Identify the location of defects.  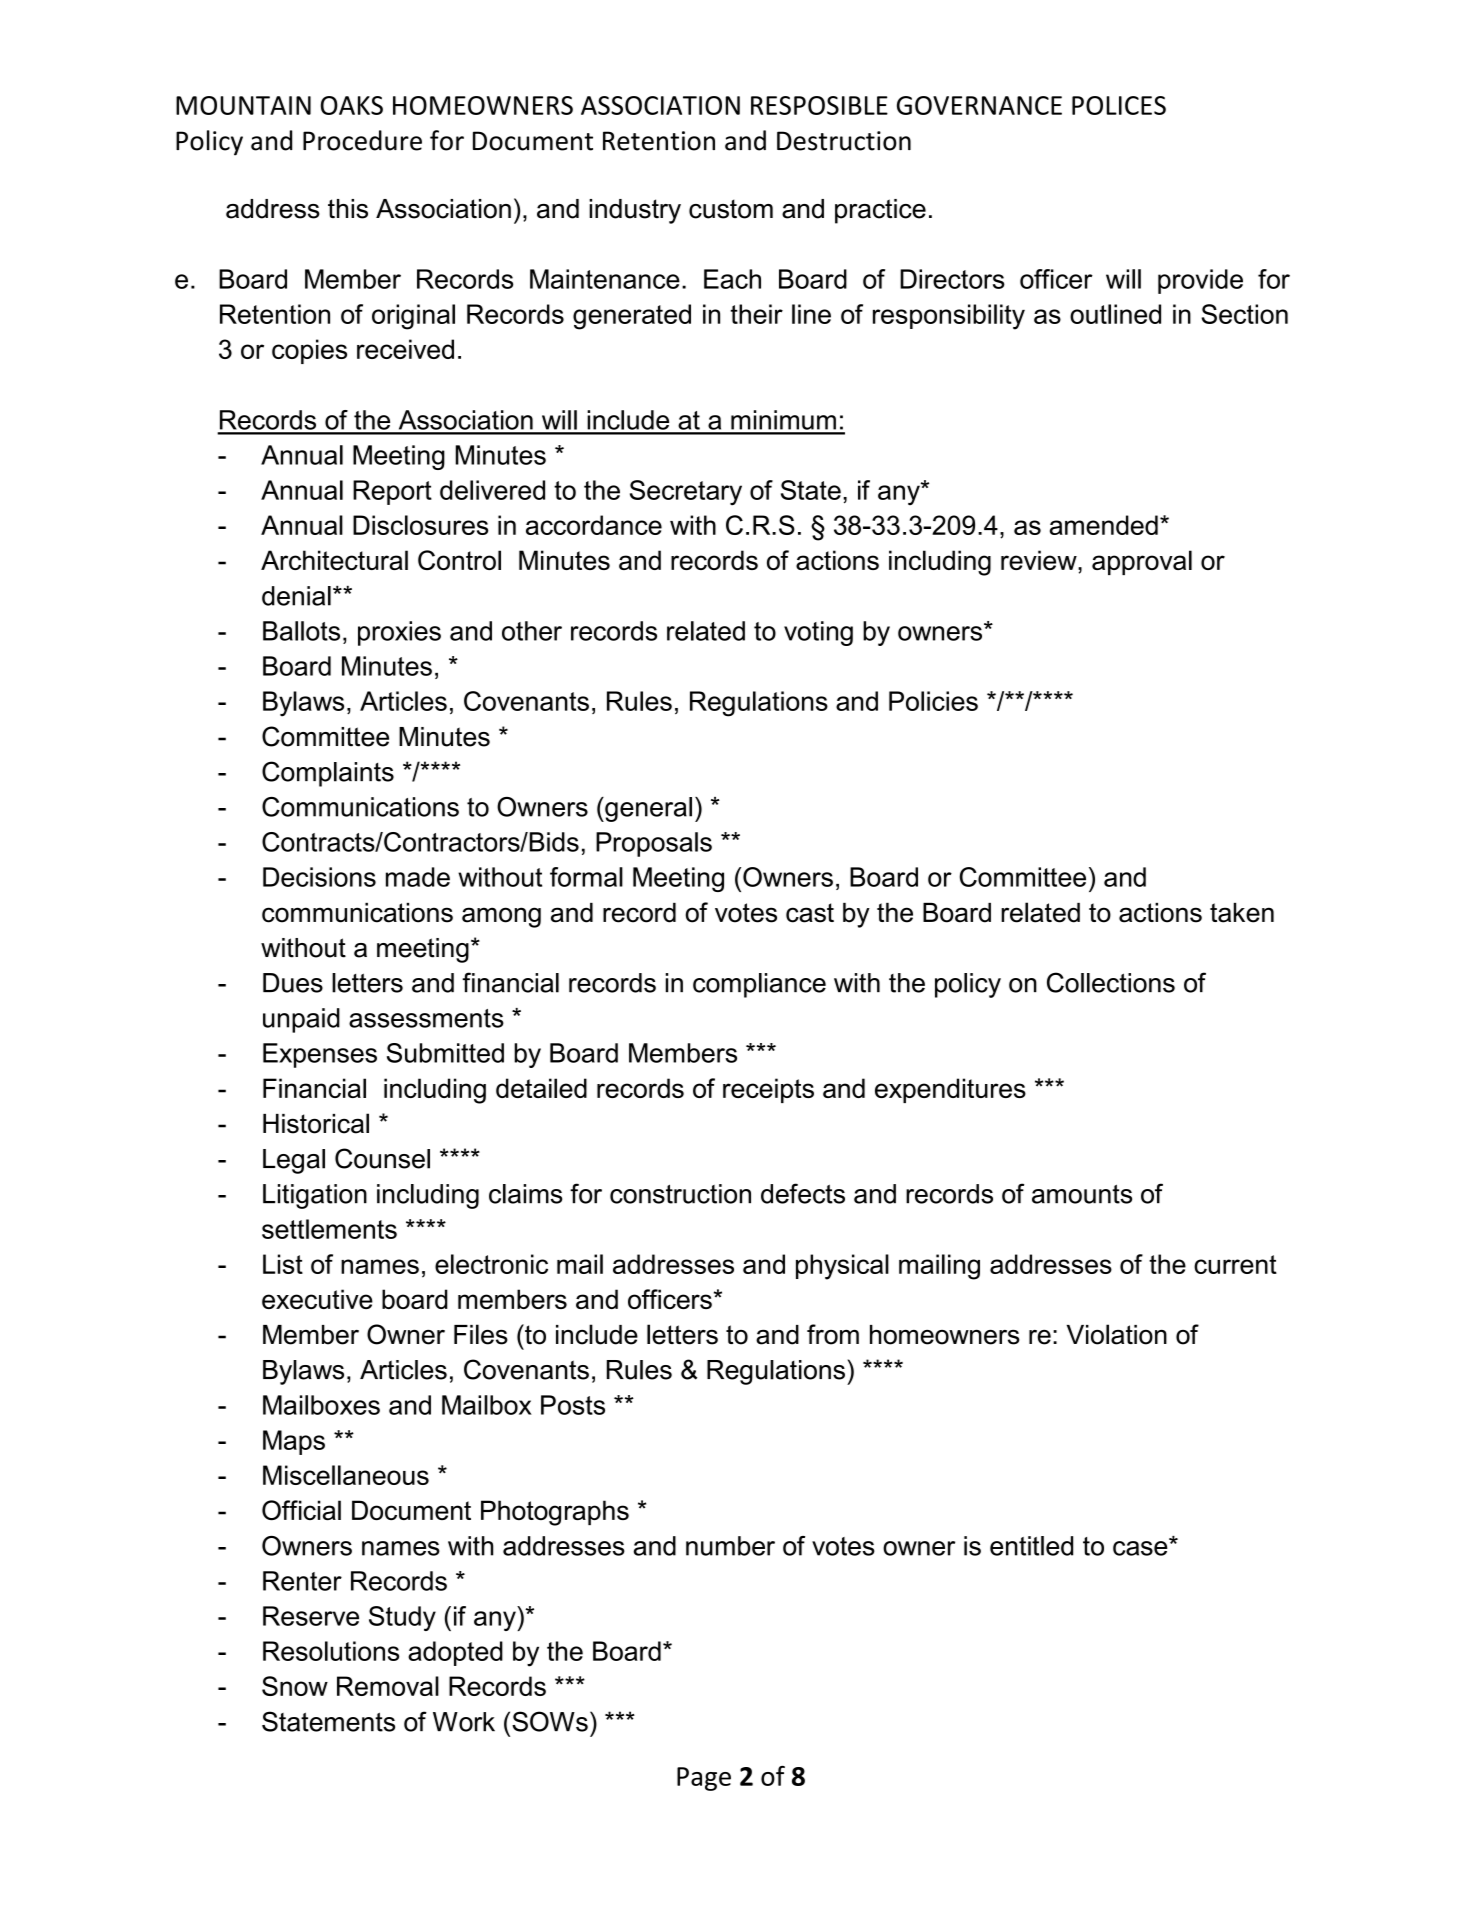
(803, 1193).
